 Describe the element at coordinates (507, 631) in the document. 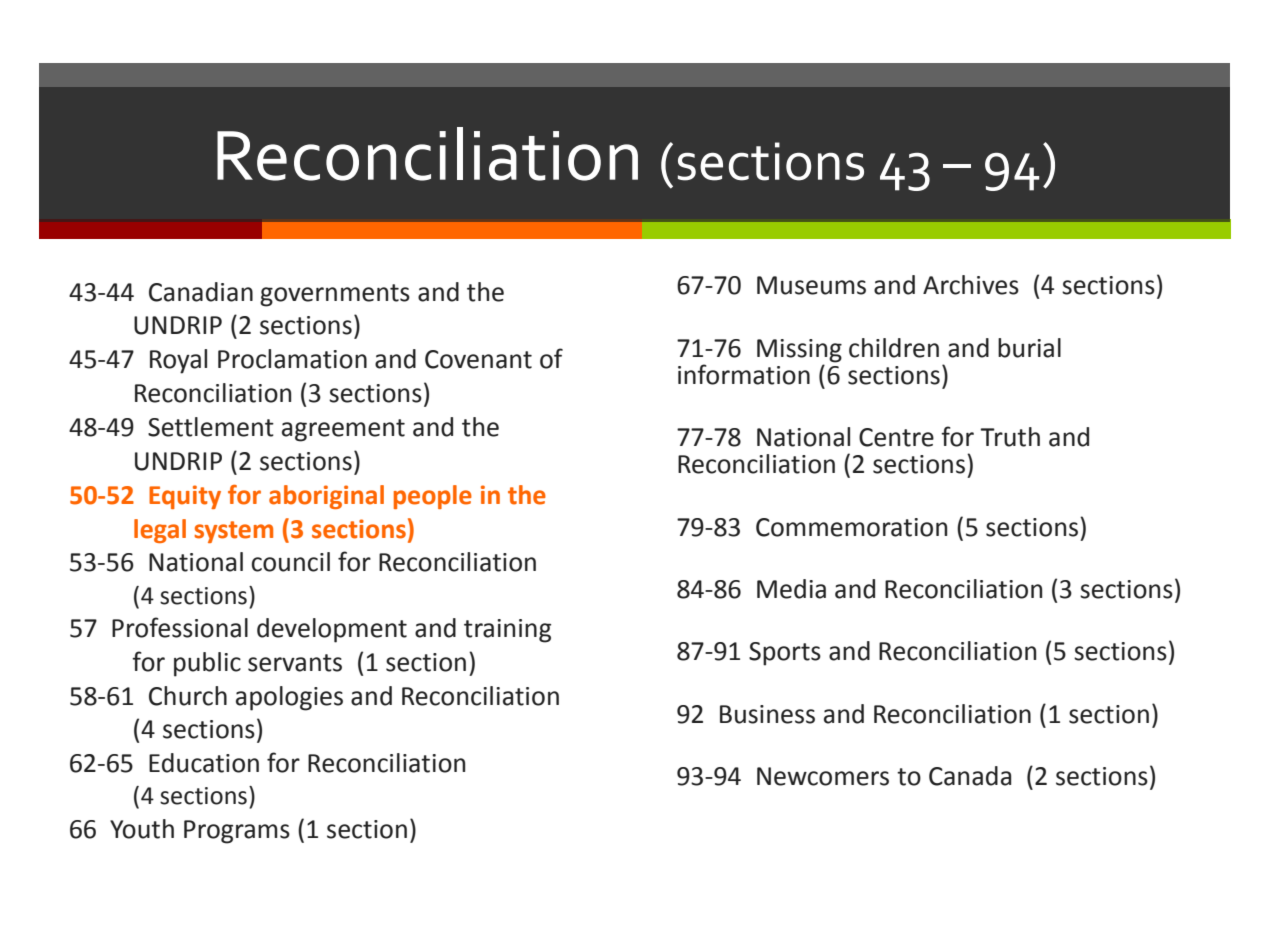

I see `training` at that location.
